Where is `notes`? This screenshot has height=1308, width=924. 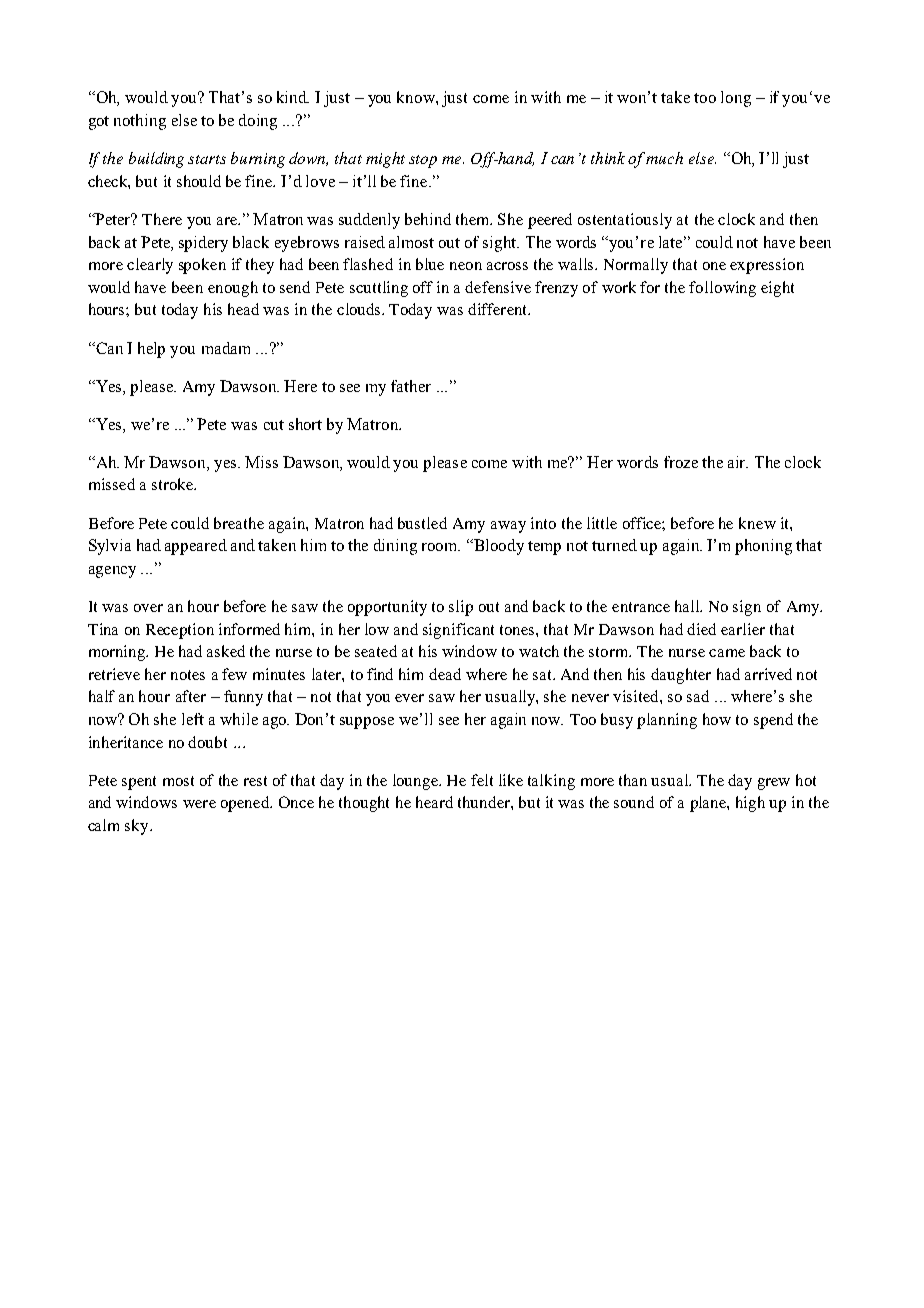 notes is located at coordinates (188, 675).
